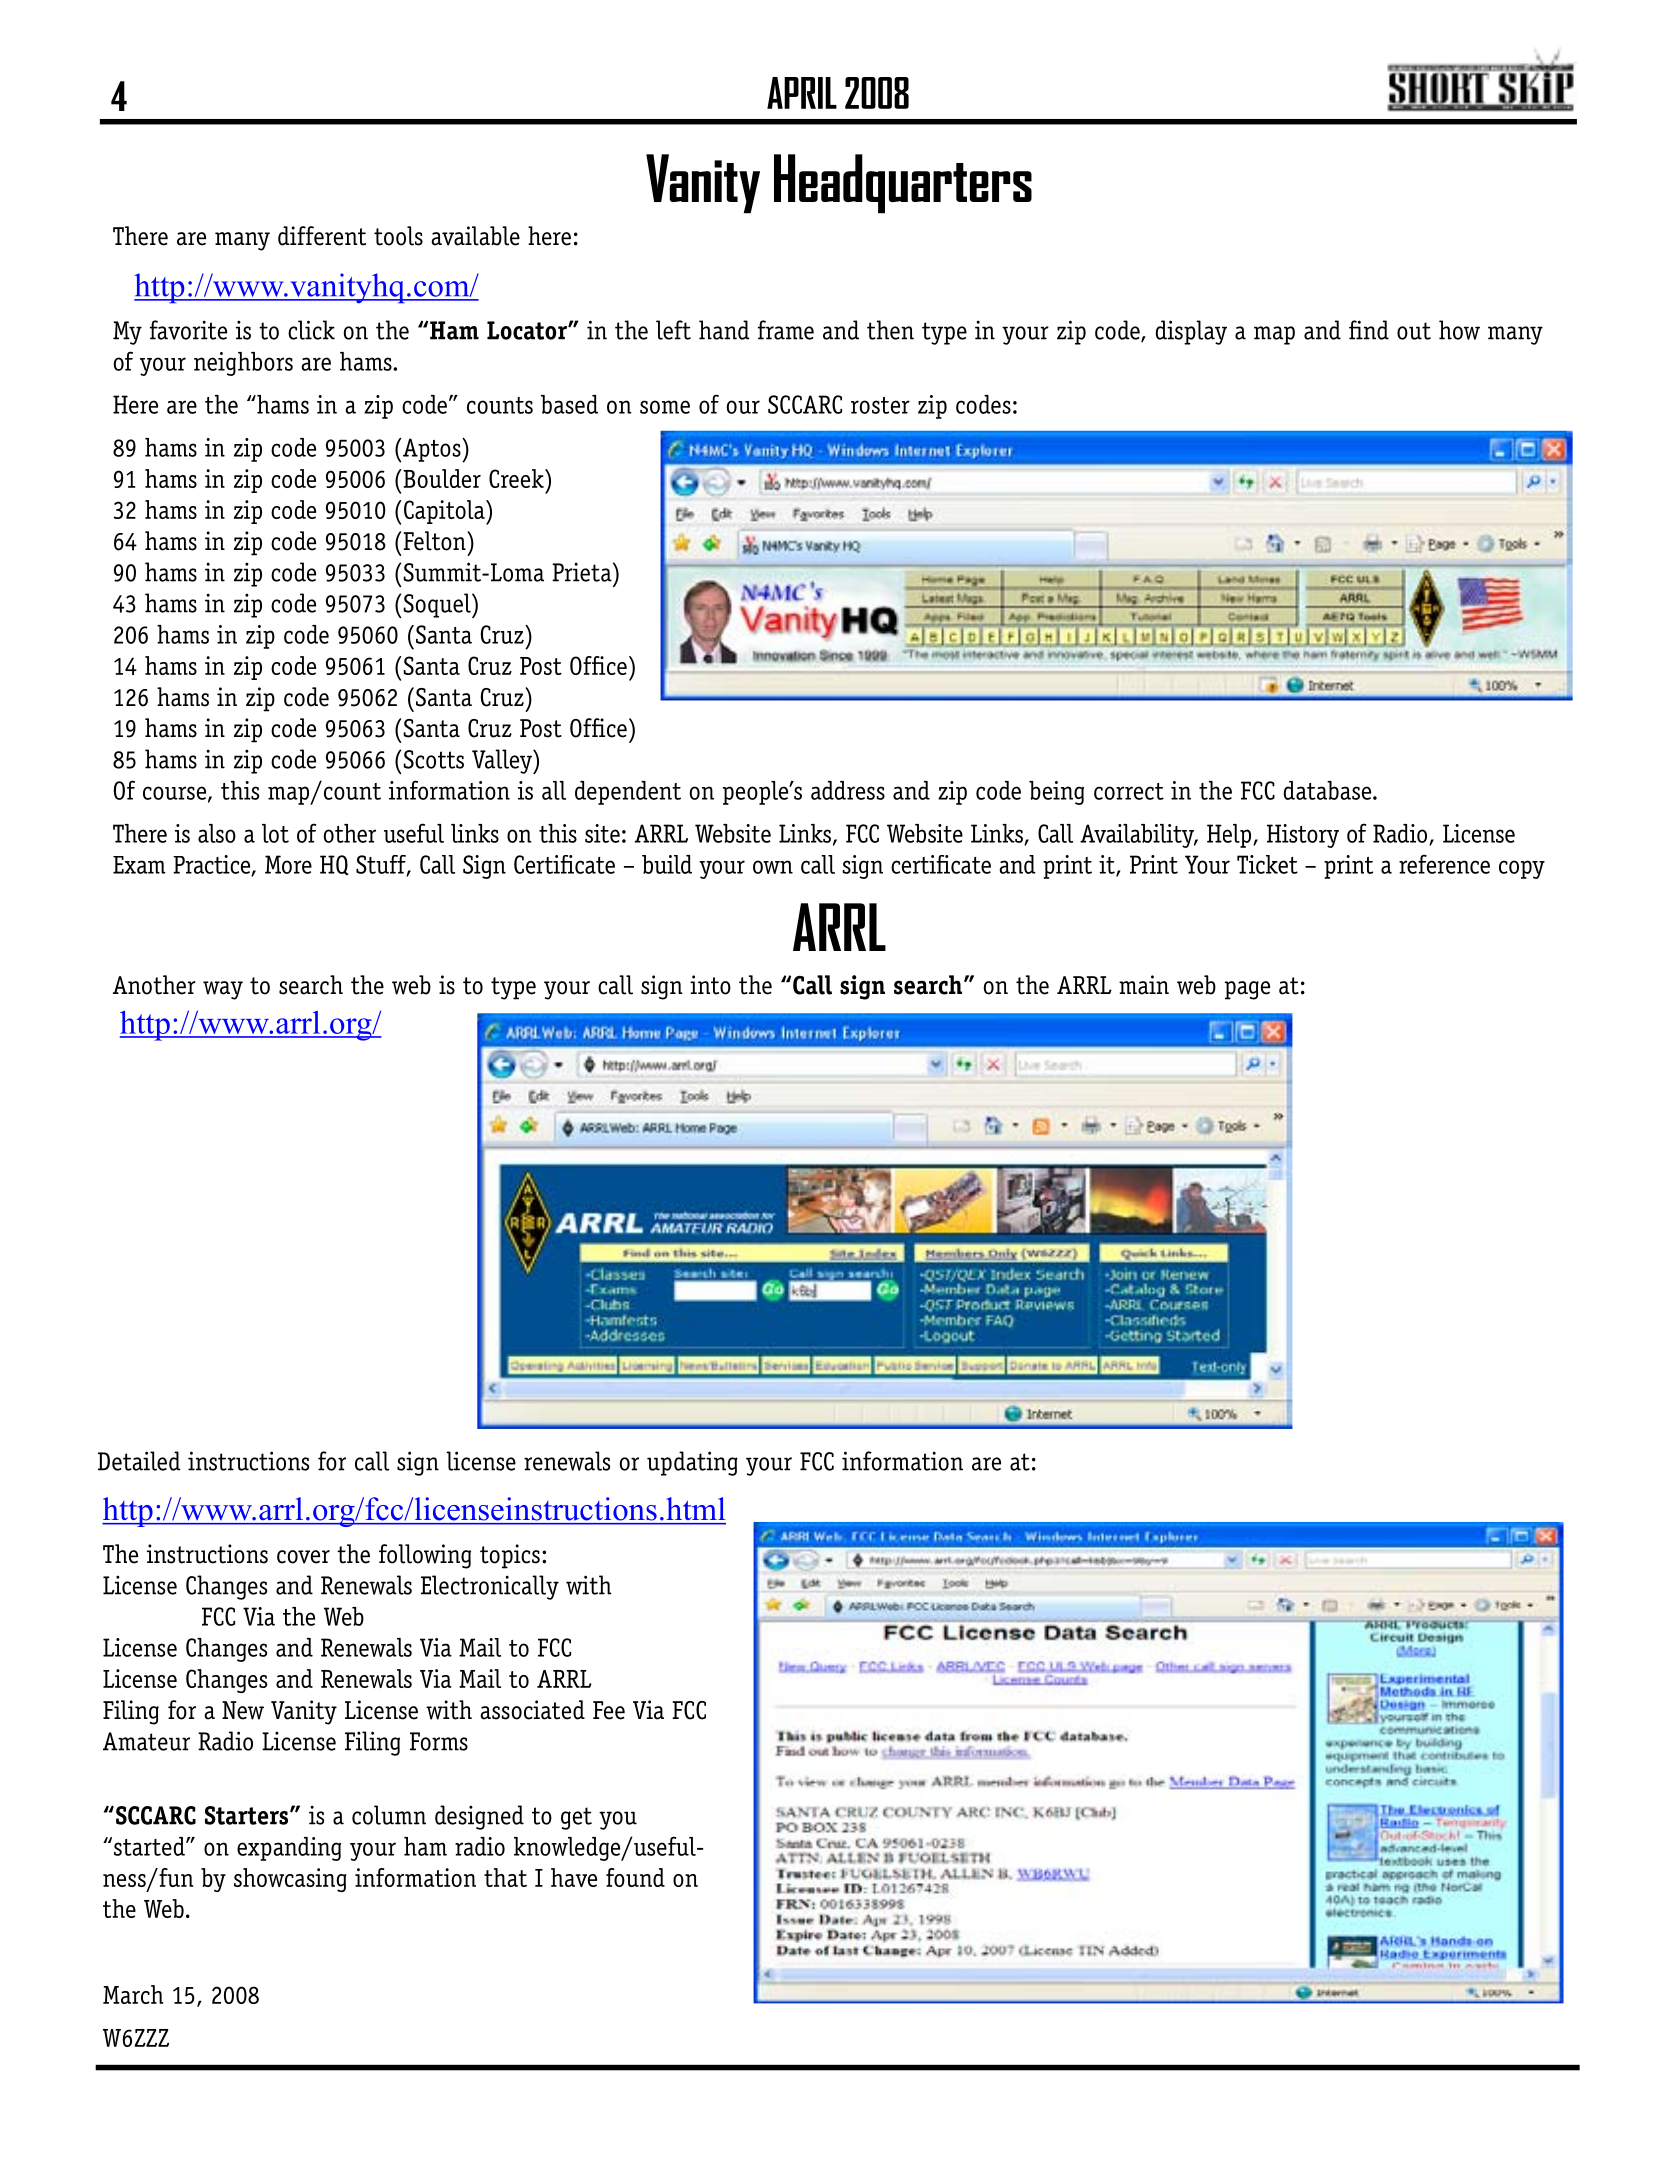  What do you see at coordinates (1144, 985) in the screenshot?
I see `main` at bounding box center [1144, 985].
